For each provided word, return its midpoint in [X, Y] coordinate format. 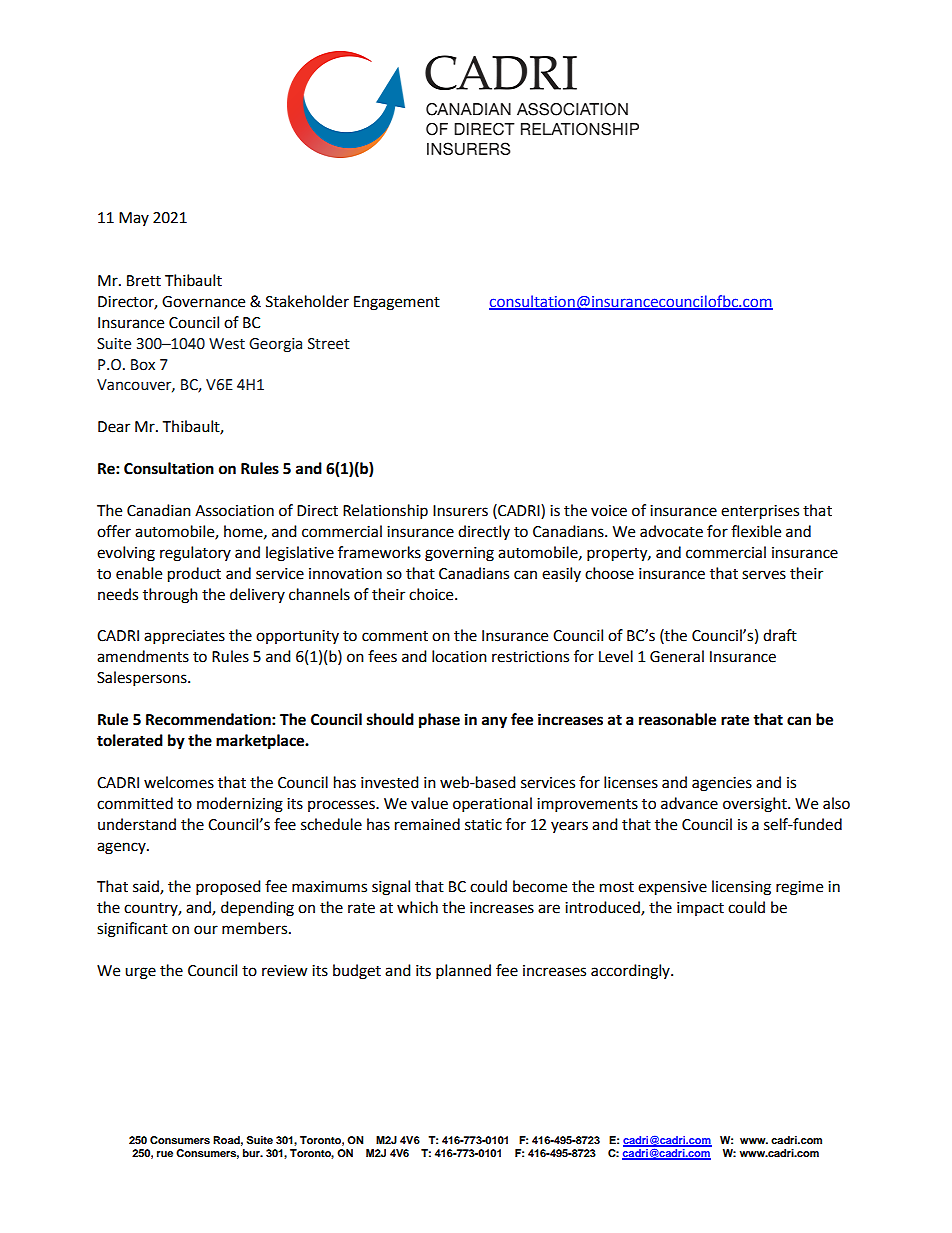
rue [165, 1154]
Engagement [397, 303]
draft [780, 635]
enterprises [760, 512]
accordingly [631, 972]
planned [463, 972]
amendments [143, 656]
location [459, 656]
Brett [144, 281]
